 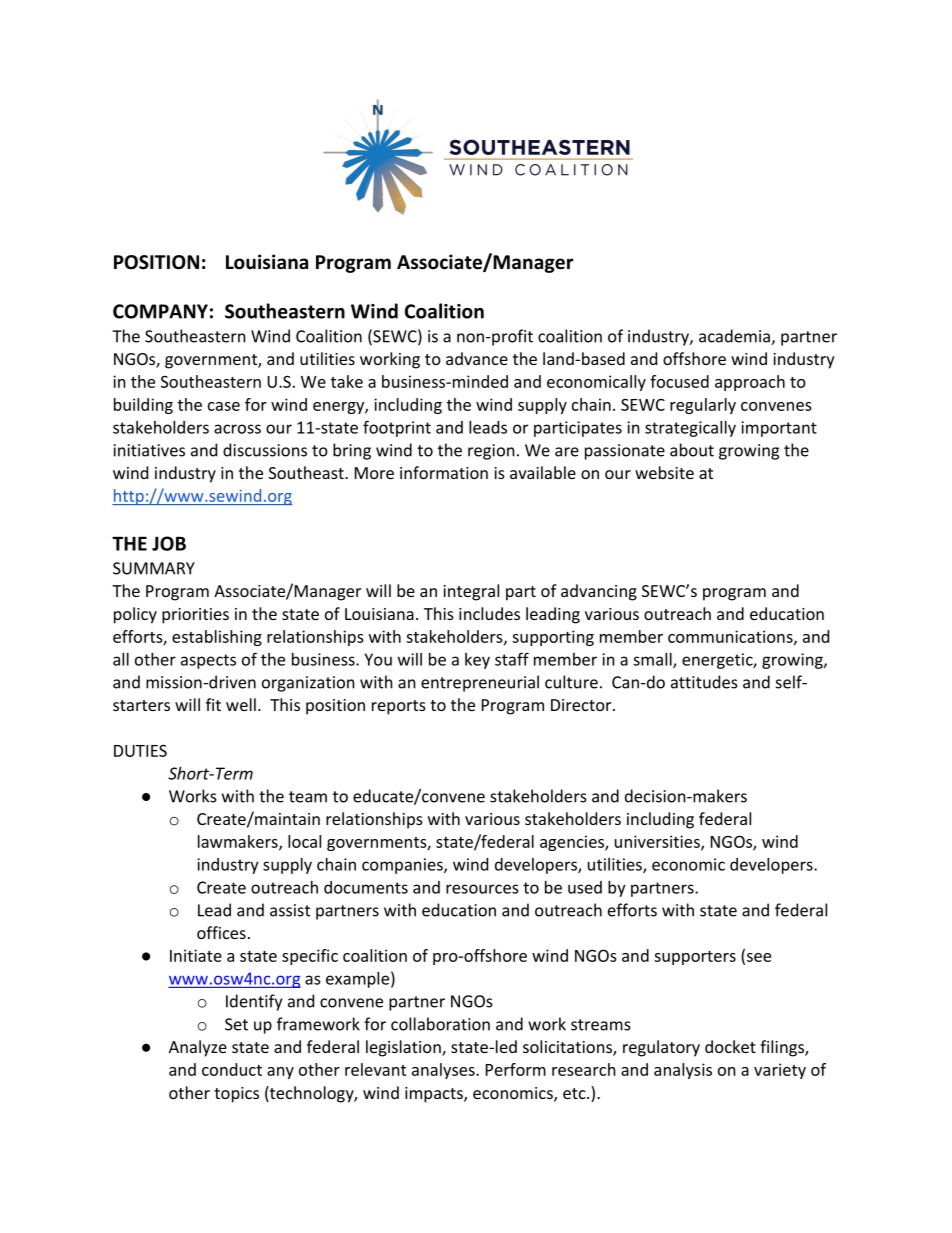 What do you see at coordinates (444, 1071) in the screenshot?
I see `analyses` at bounding box center [444, 1071].
